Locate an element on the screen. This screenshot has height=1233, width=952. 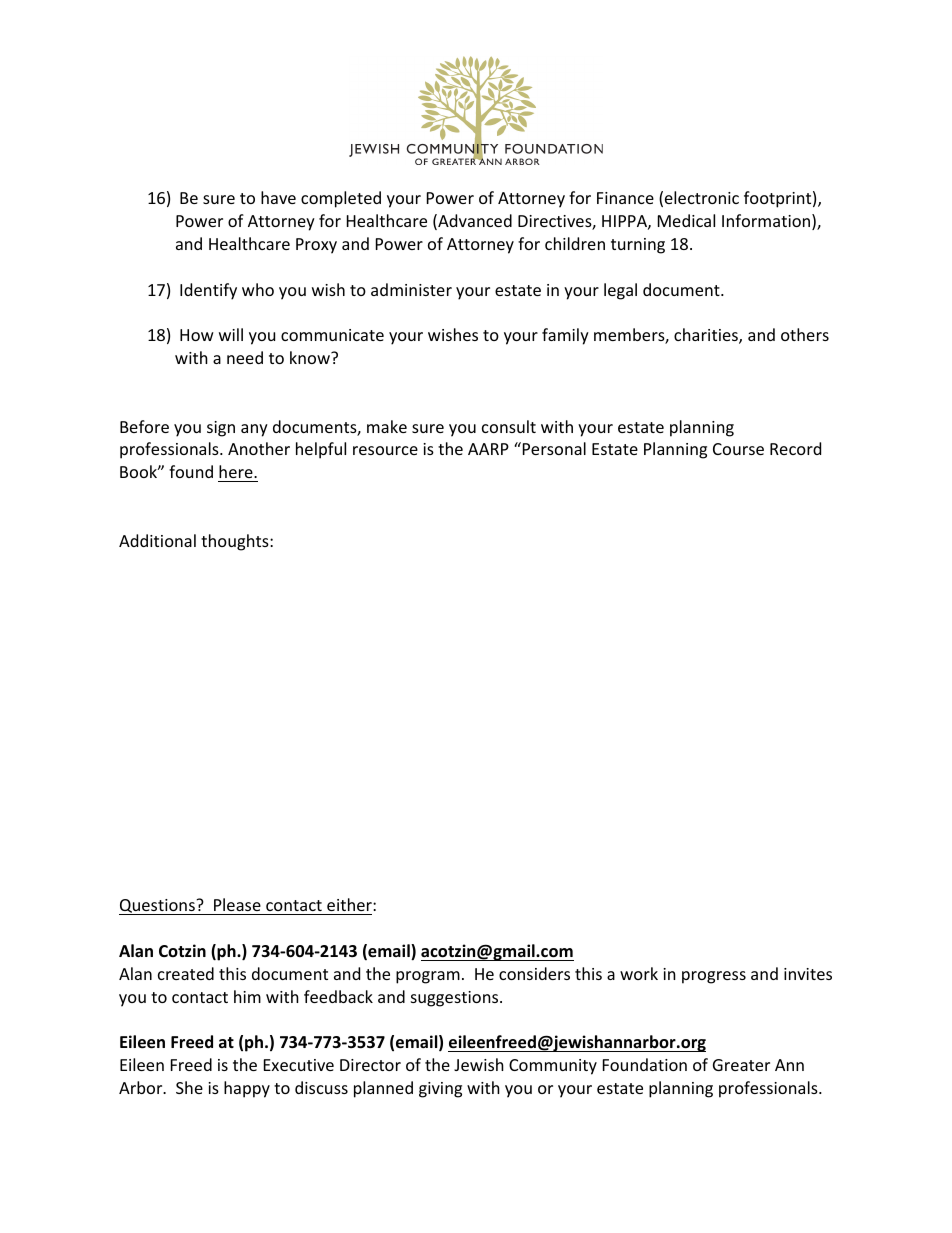
here is located at coordinates (237, 471).
